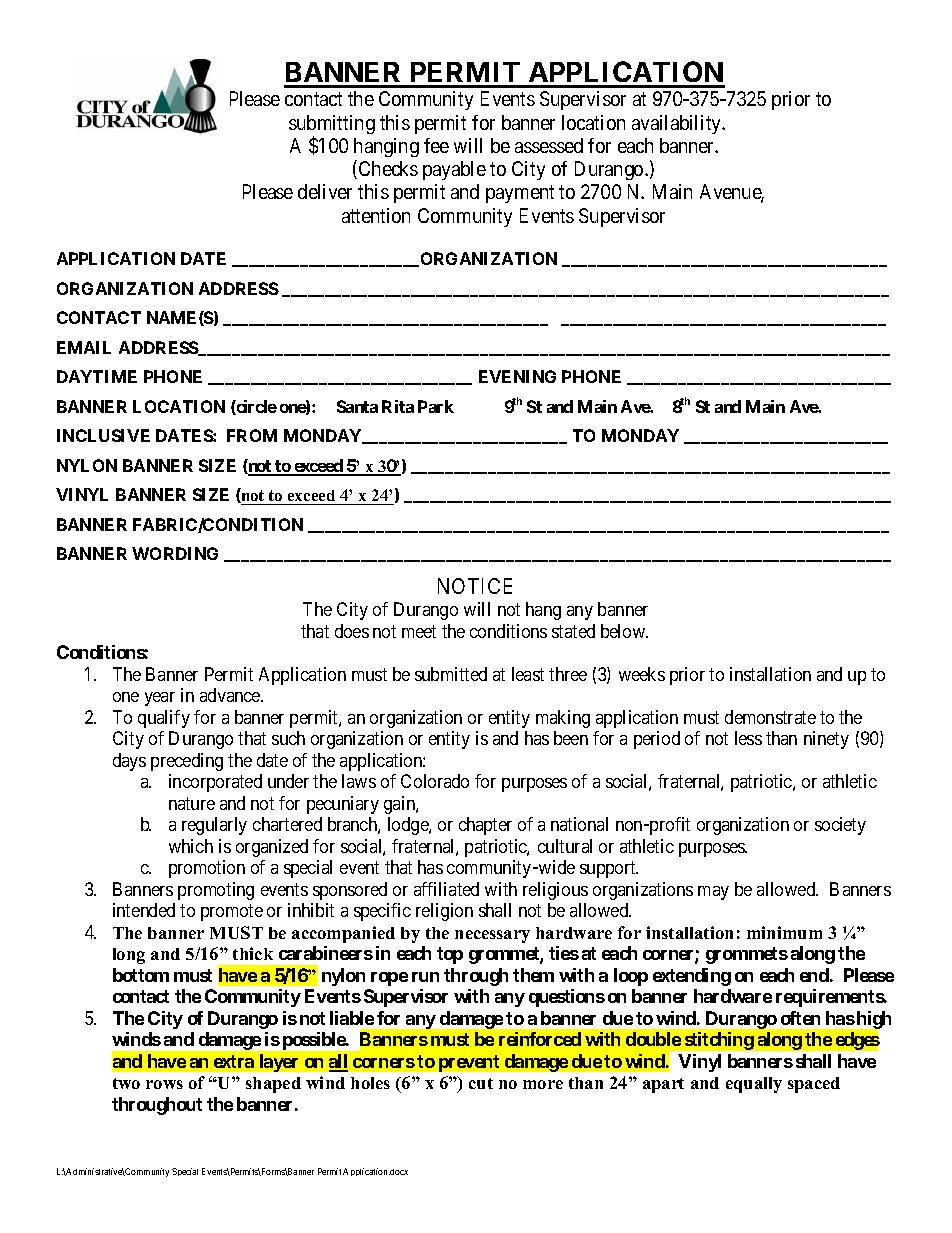 The height and width of the image is (1233, 952). What do you see at coordinates (454, 170) in the image?
I see `payable` at bounding box center [454, 170].
